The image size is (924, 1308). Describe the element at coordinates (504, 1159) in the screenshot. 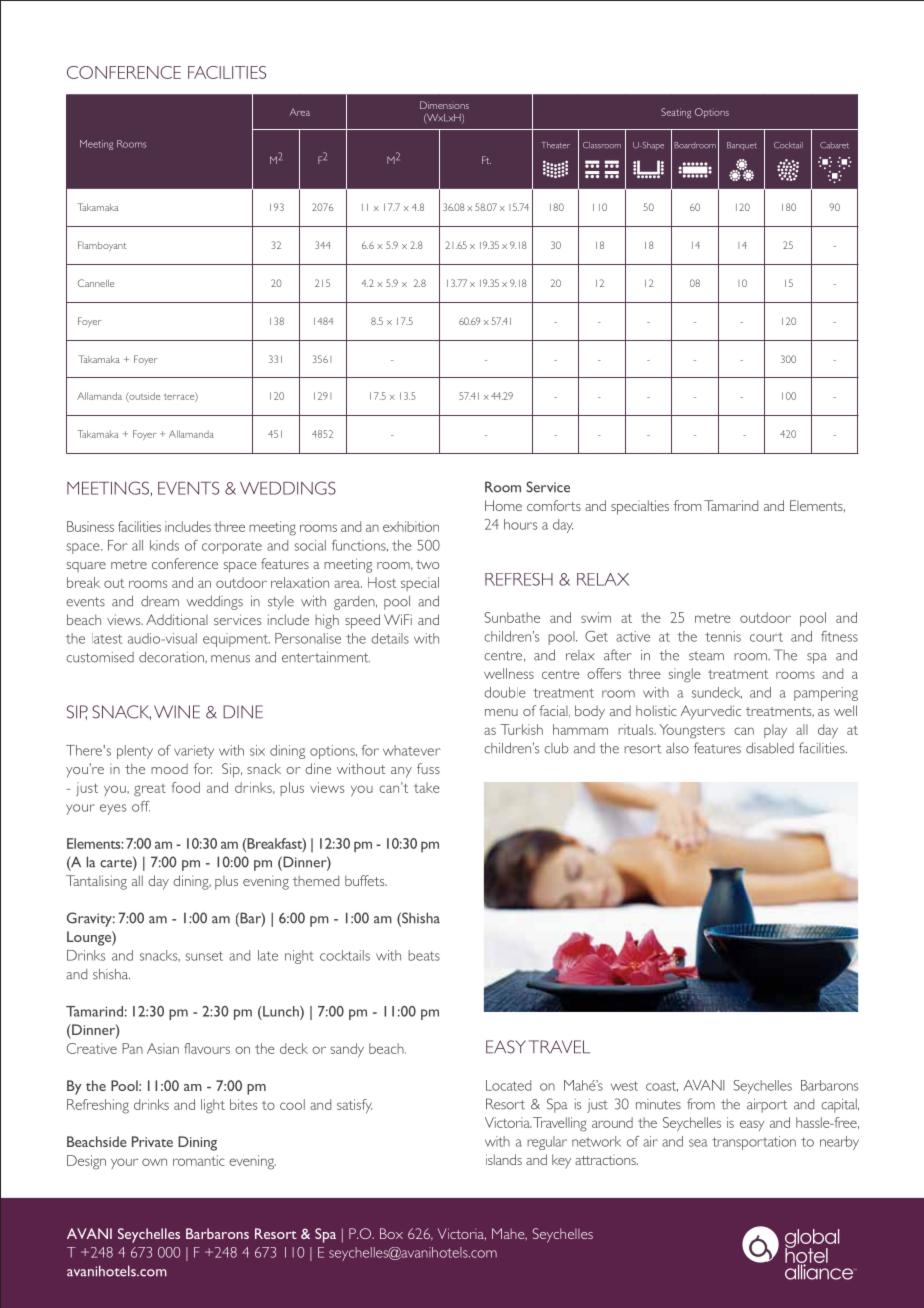

I see `islands` at that location.
